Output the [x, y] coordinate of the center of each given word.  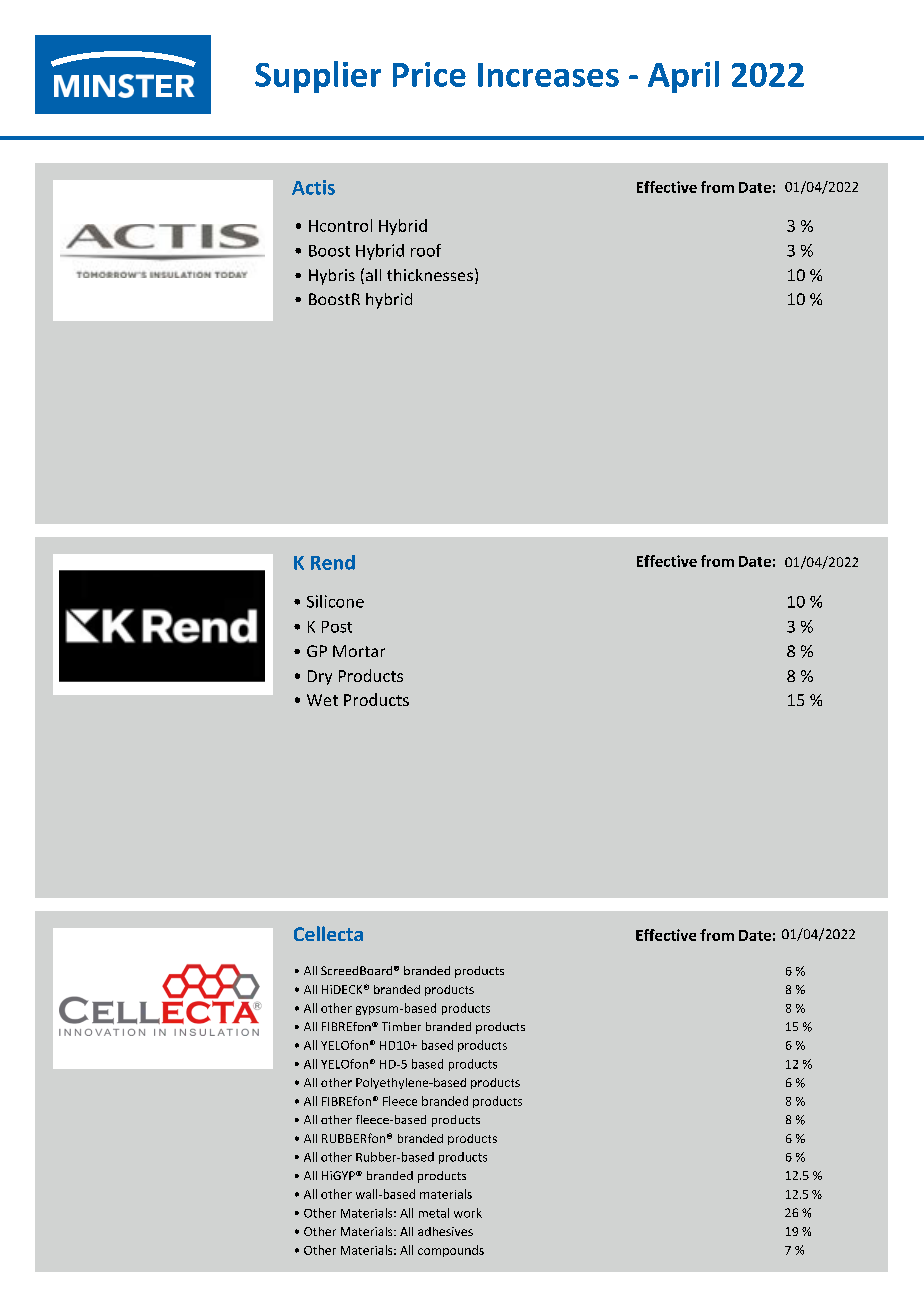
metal [434, 1213]
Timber [401, 1026]
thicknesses [430, 275]
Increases [548, 75]
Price [429, 74]
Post [337, 627]
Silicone [335, 601]
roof [426, 250]
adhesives [445, 1231]
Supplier [318, 77]
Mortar [359, 651]
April [683, 77]
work [468, 1213]
